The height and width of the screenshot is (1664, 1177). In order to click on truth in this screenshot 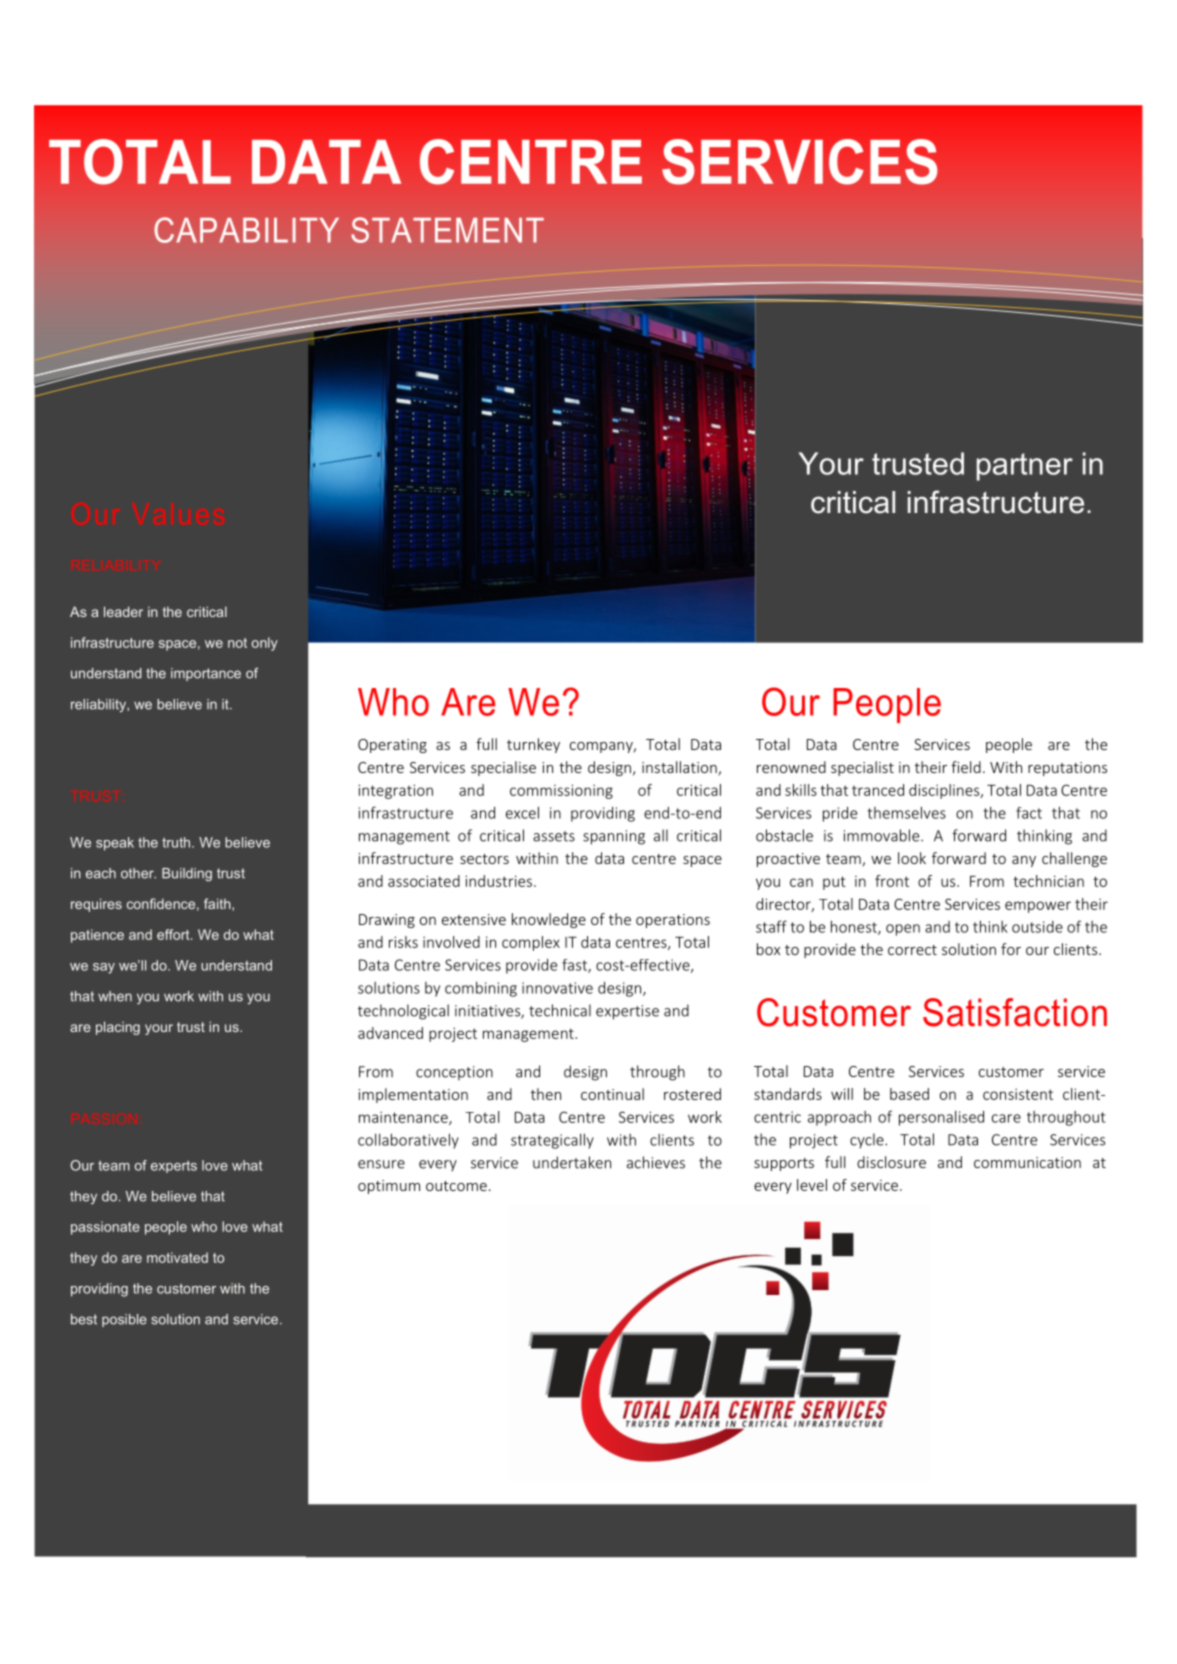, I will do `click(177, 842)`.
